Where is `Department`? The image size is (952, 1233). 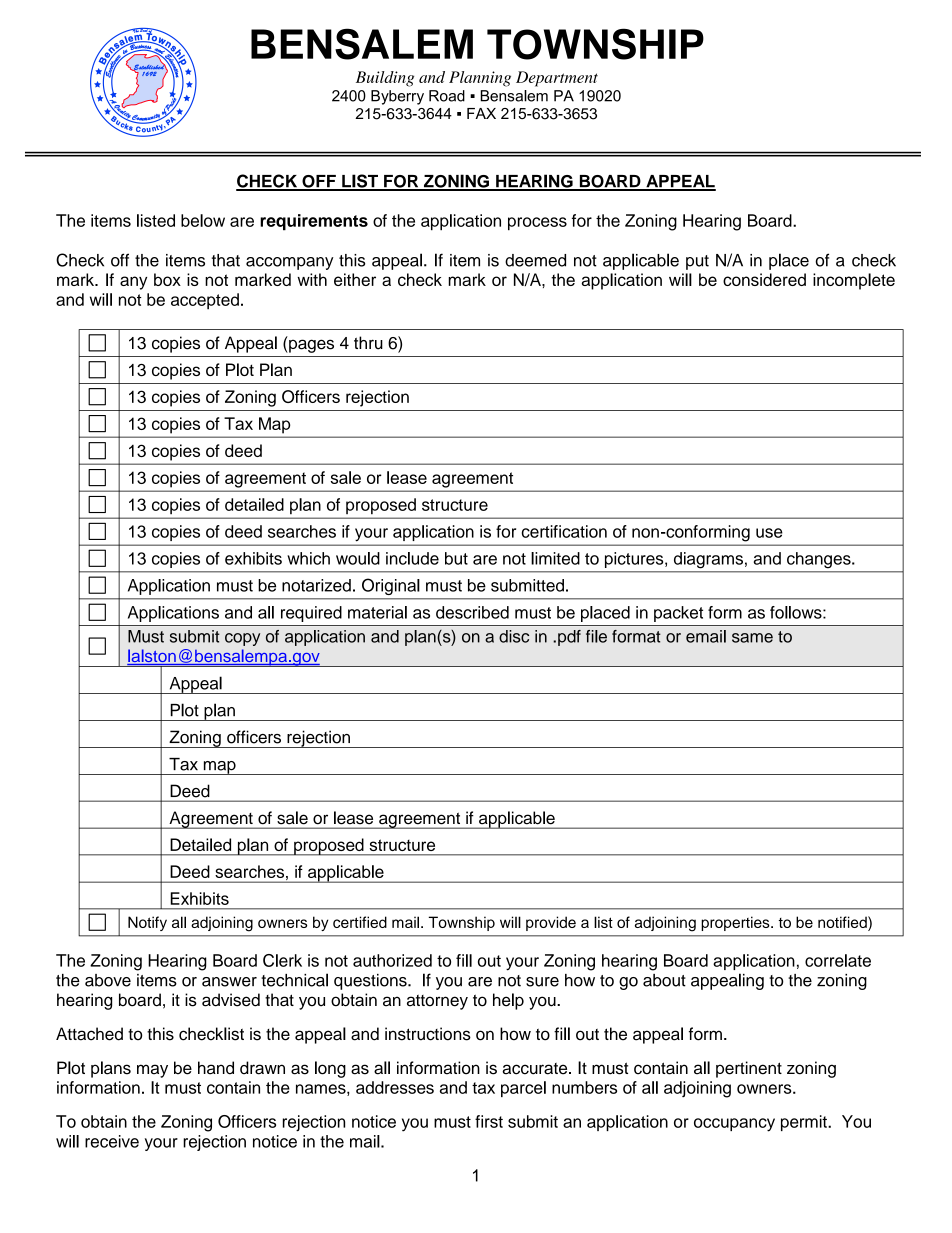 Department is located at coordinates (557, 79).
